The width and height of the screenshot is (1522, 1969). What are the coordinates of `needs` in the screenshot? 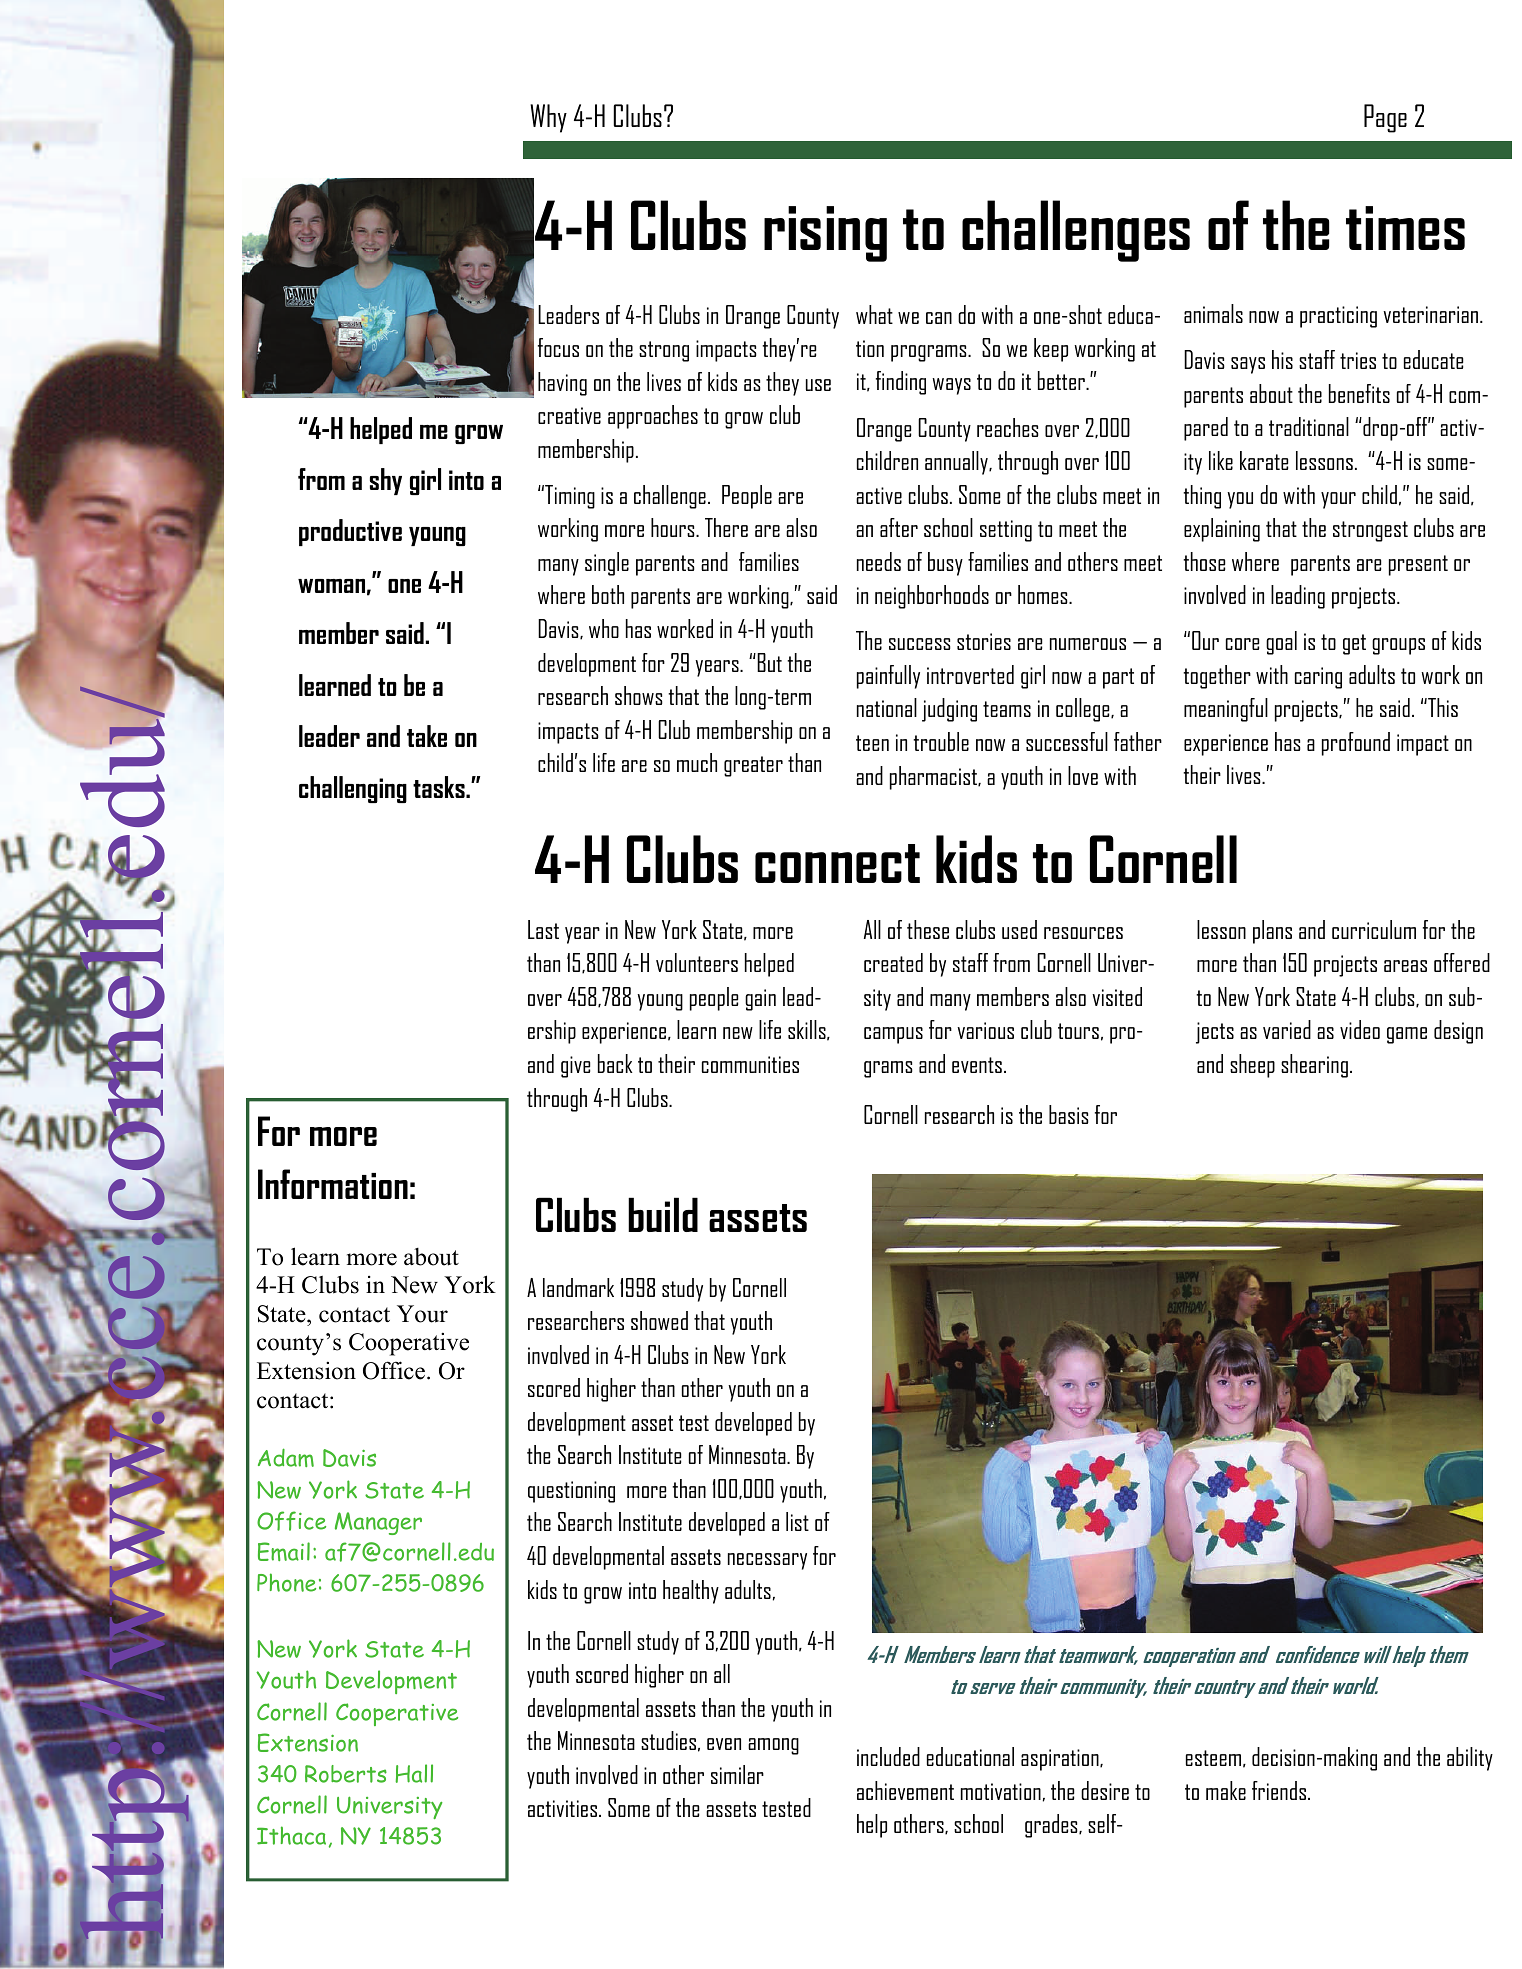 It's located at (879, 561).
